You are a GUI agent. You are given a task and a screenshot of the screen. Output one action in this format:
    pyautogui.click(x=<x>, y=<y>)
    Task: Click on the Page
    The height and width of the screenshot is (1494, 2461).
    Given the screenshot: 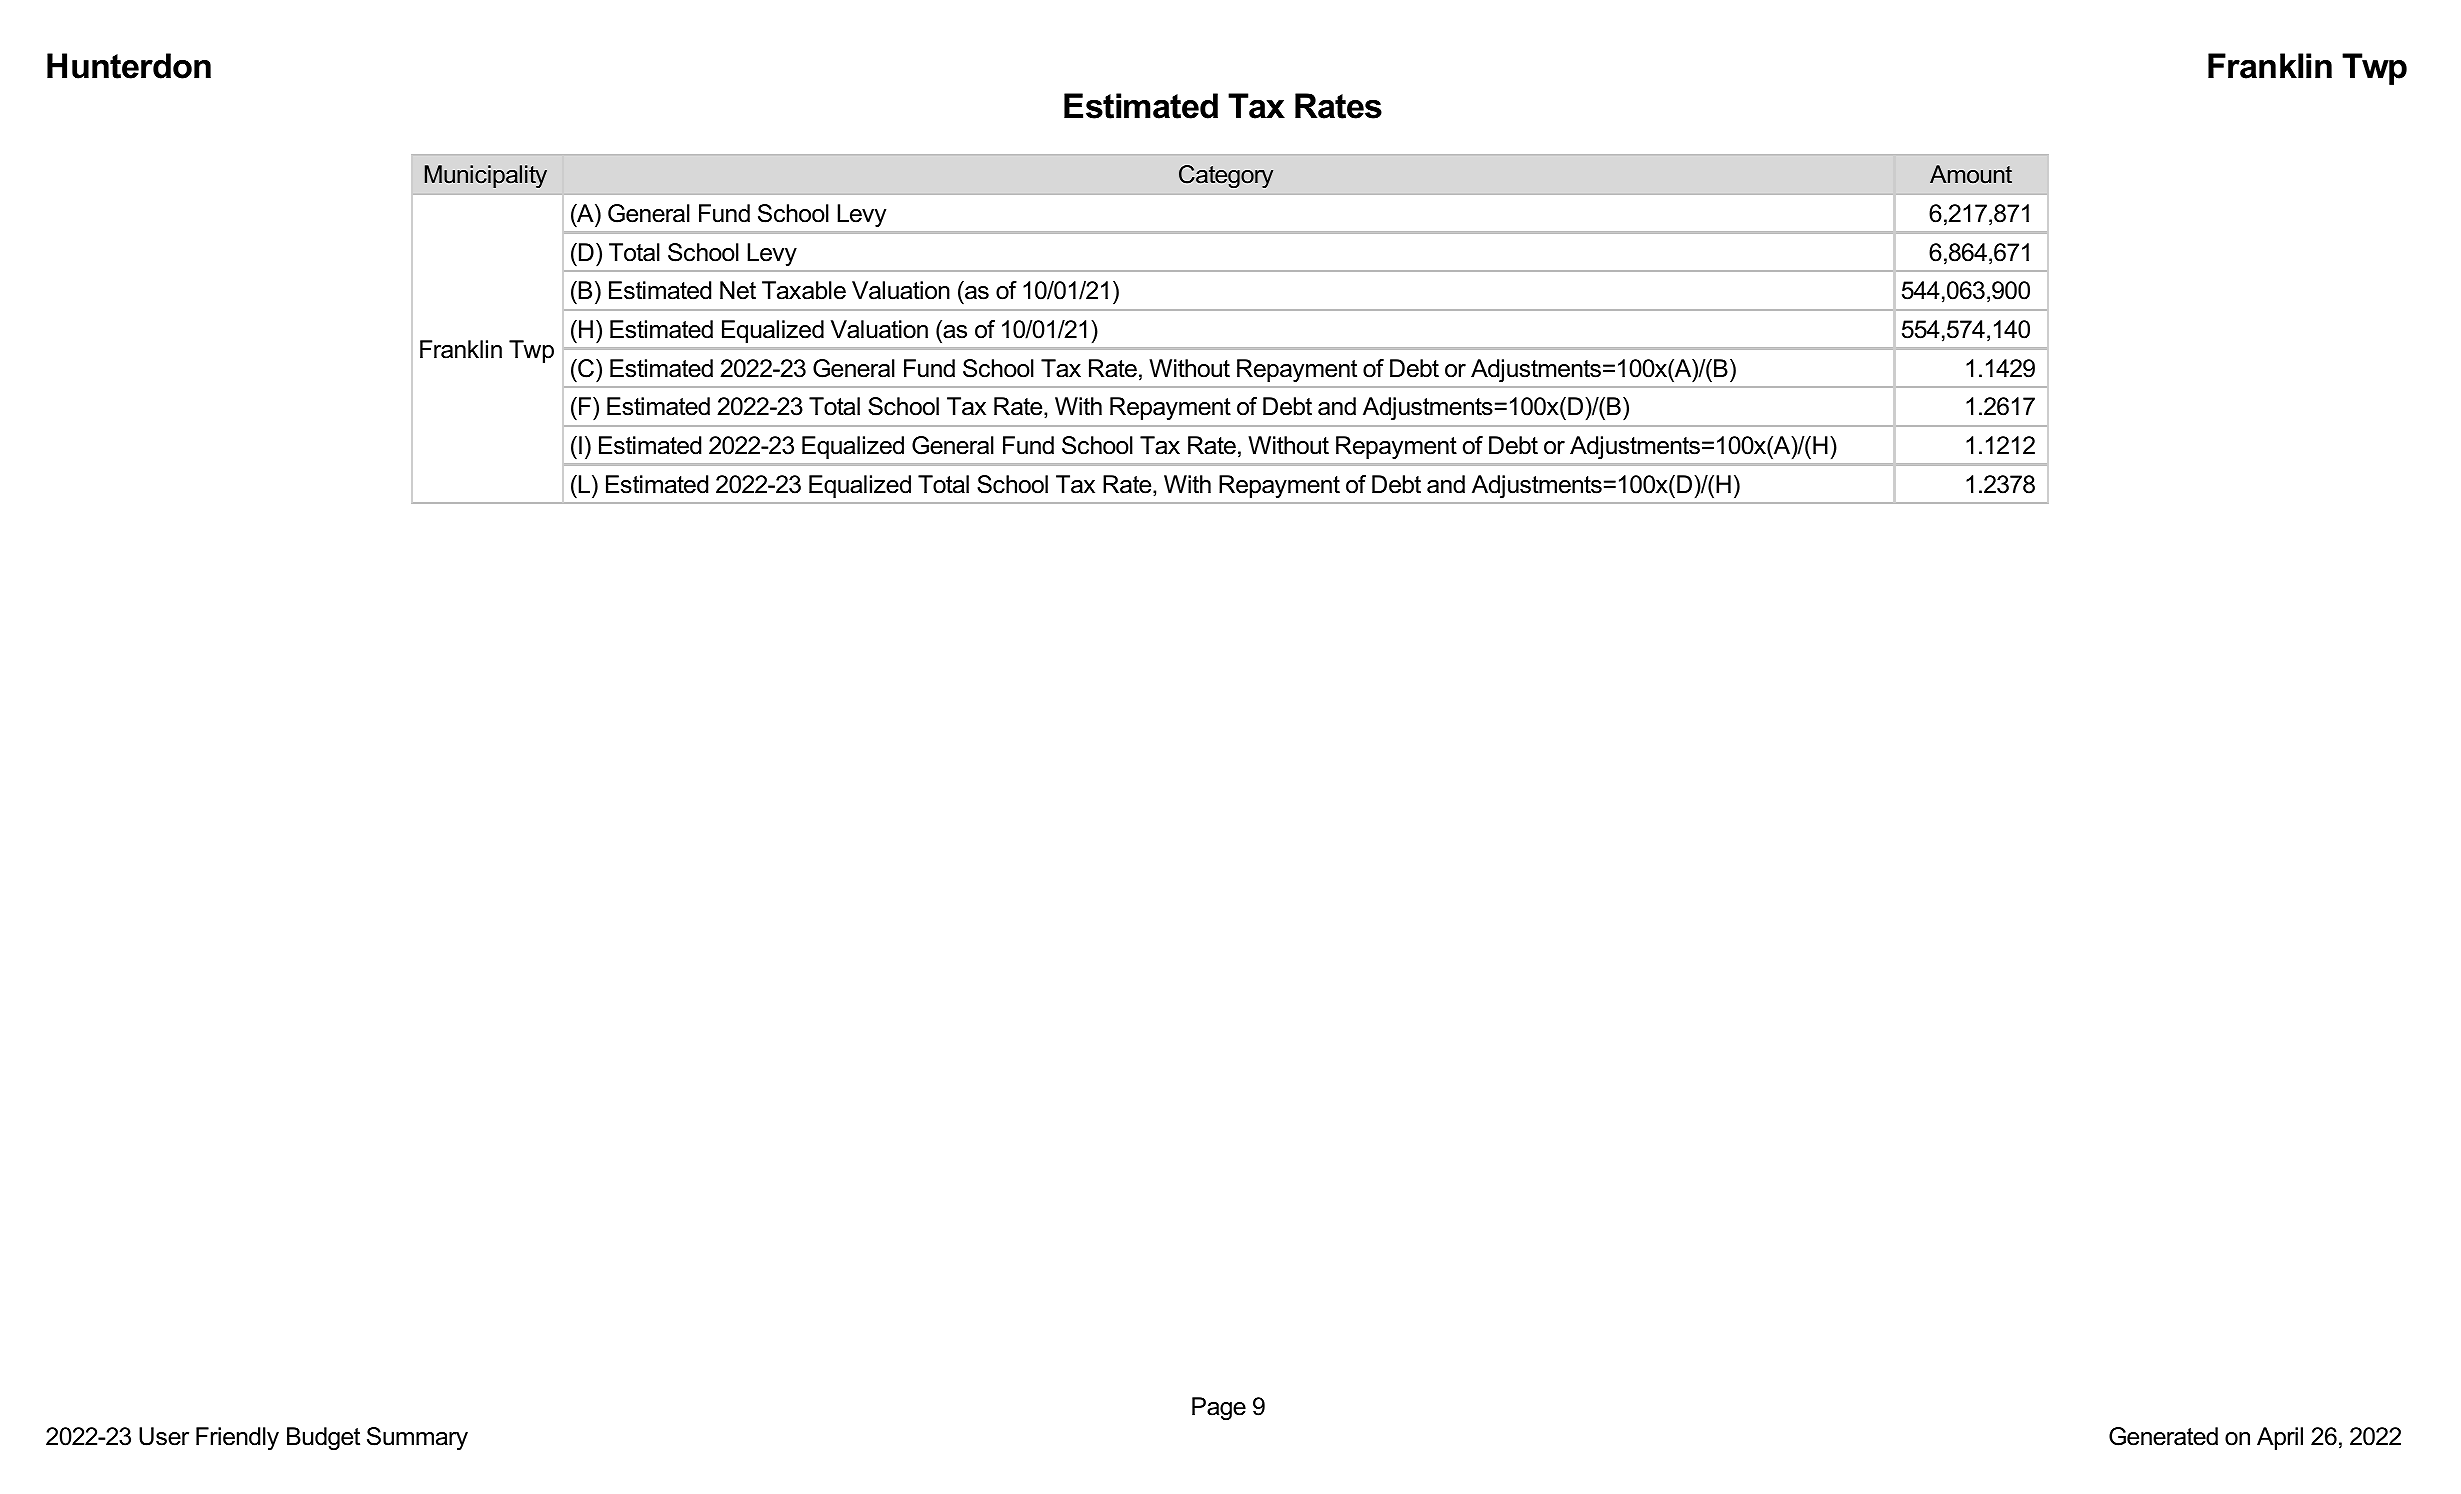 What is the action you would take?
    pyautogui.click(x=1219, y=1408)
